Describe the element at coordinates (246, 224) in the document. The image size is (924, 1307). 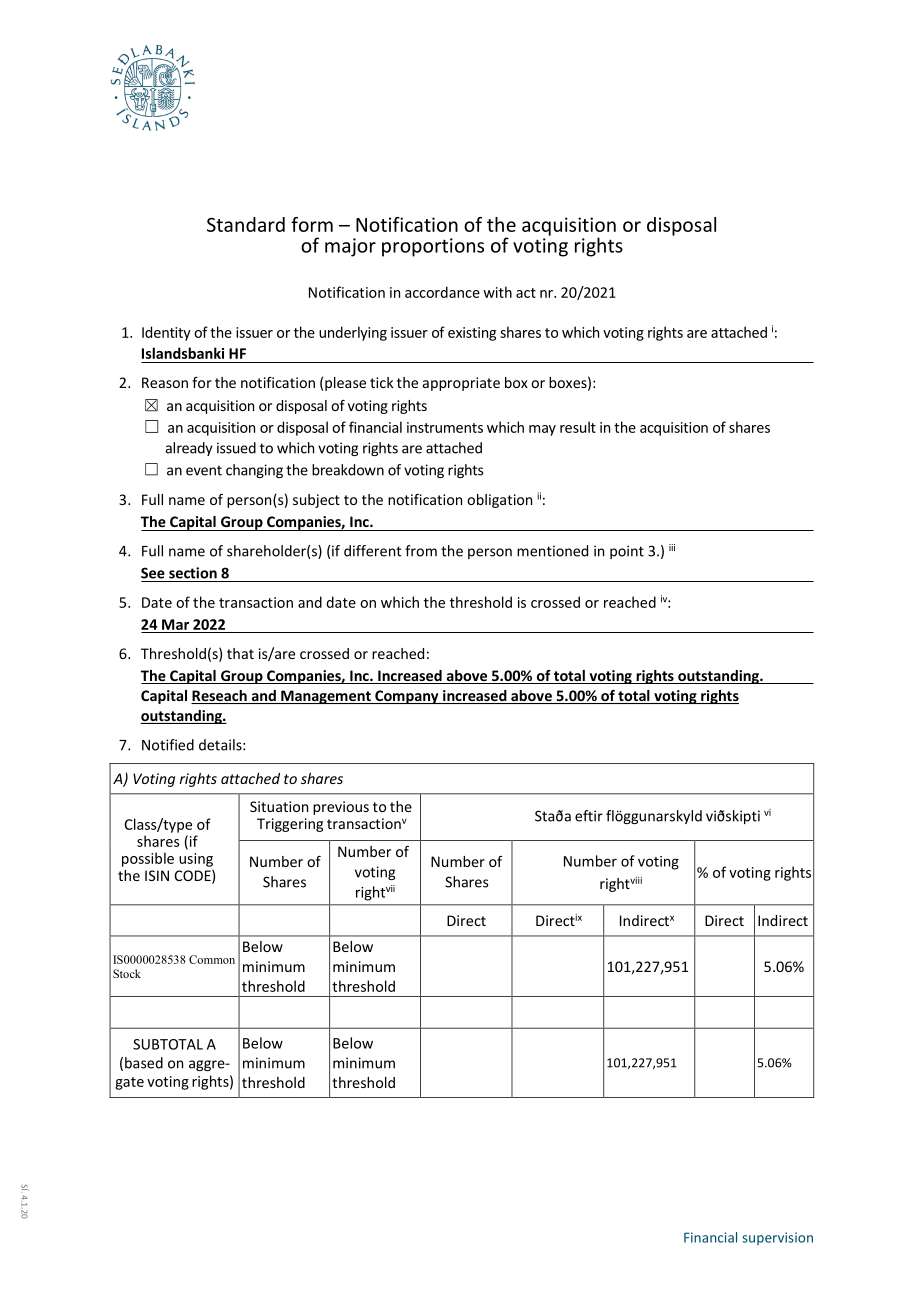
I see `Standard` at that location.
